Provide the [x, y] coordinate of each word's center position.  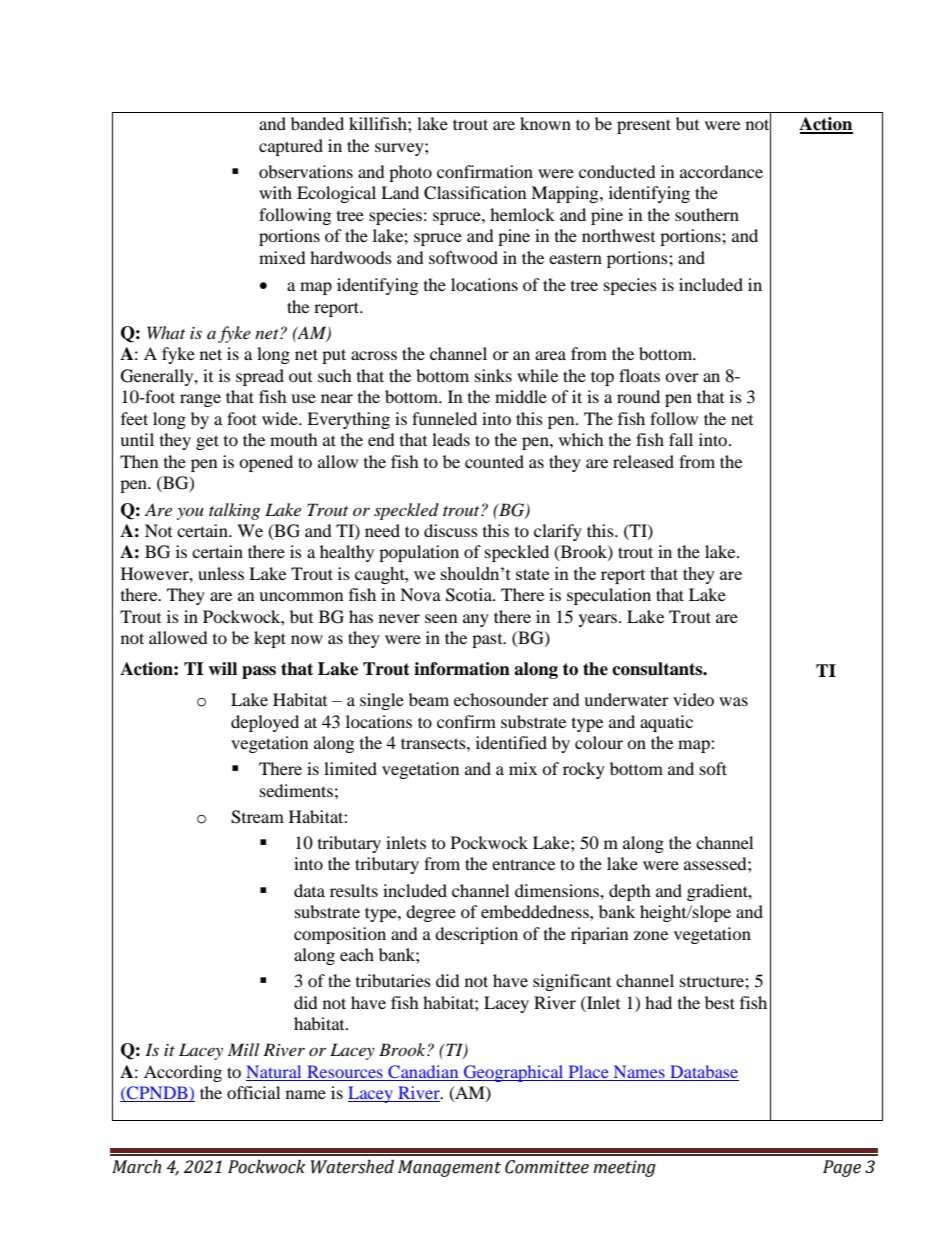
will [222, 668]
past [488, 641]
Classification [475, 193]
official [253, 1092]
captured [291, 147]
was [733, 701]
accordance [721, 171]
